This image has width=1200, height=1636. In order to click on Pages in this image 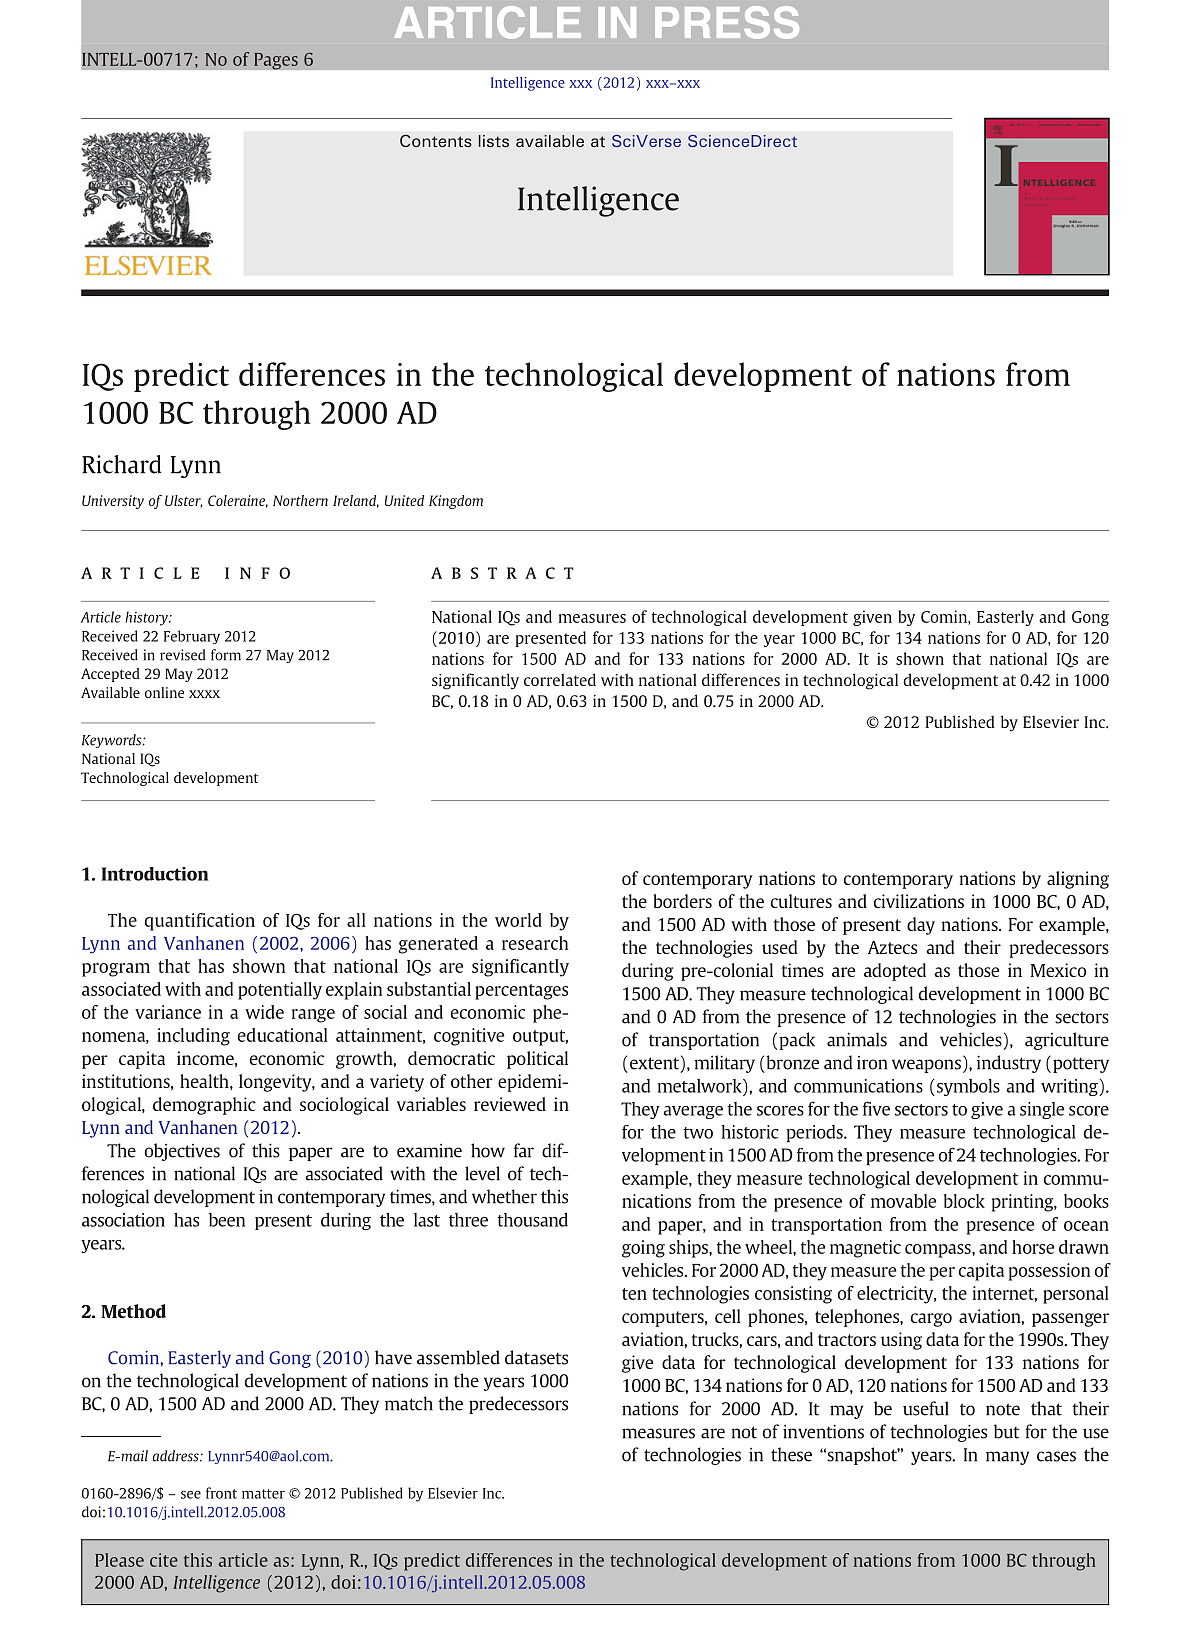, I will do `click(276, 61)`.
